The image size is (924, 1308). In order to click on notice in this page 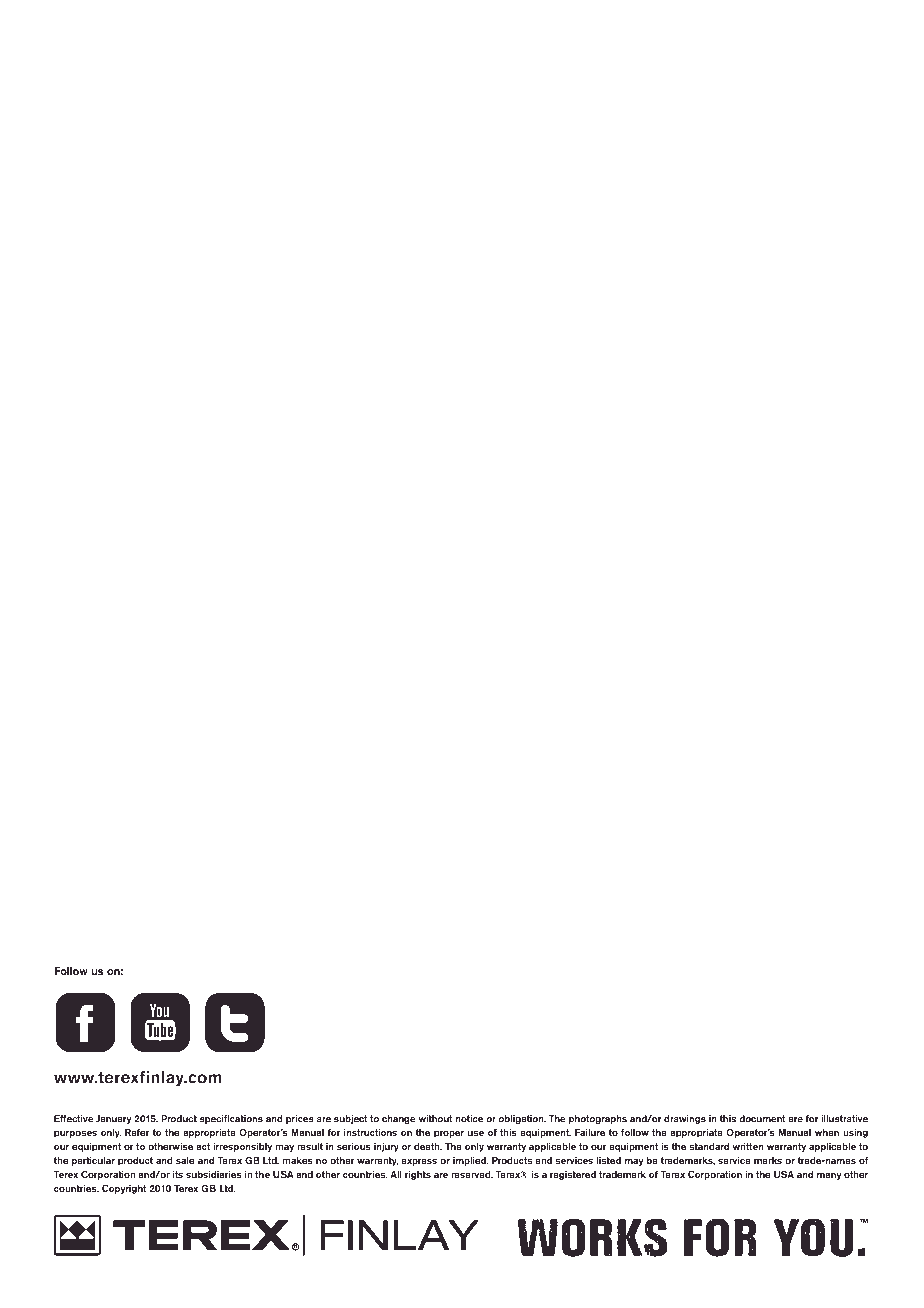, I will do `click(469, 1119)`.
